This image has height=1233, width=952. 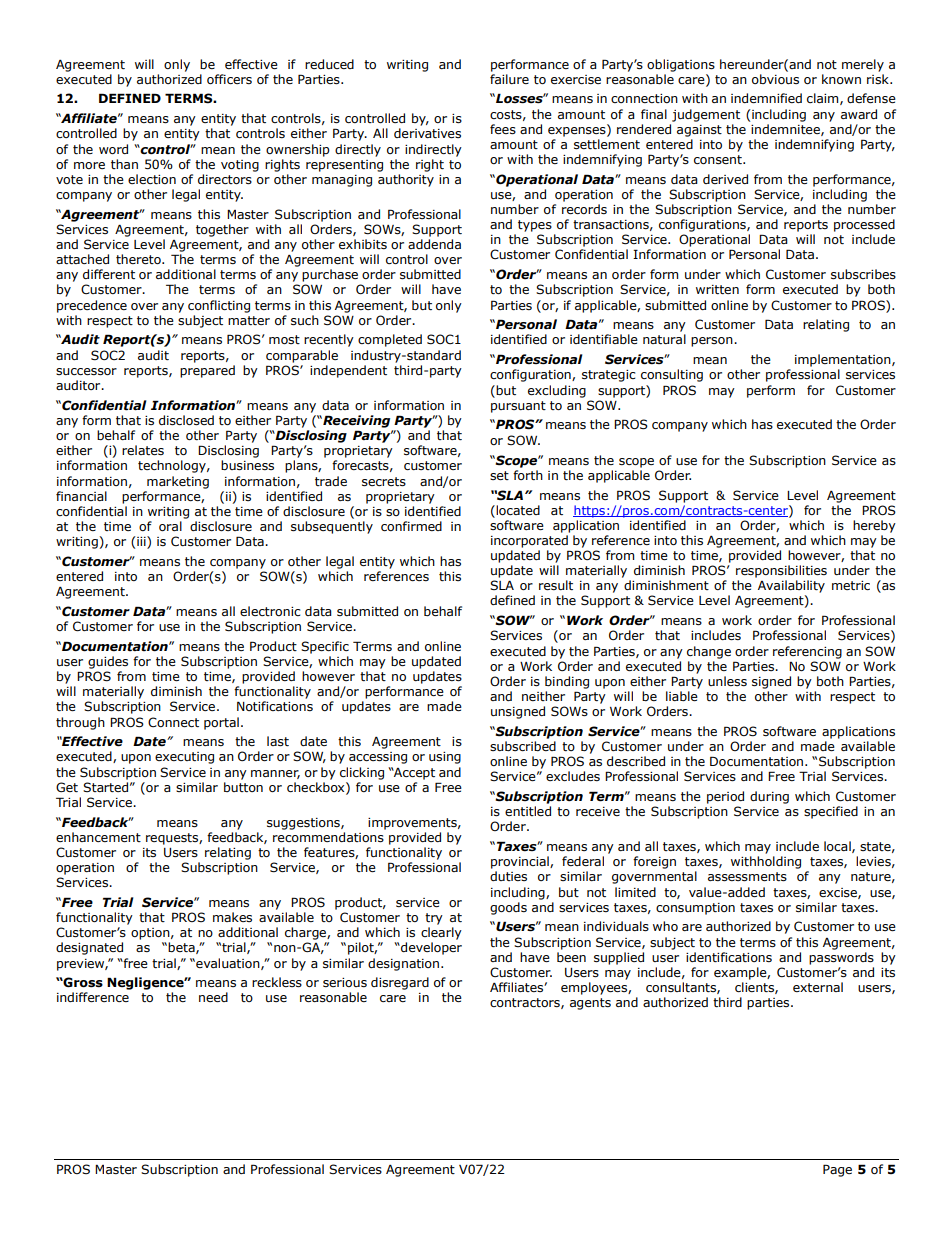 What do you see at coordinates (518, 407) in the image?
I see `pursuant` at bounding box center [518, 407].
